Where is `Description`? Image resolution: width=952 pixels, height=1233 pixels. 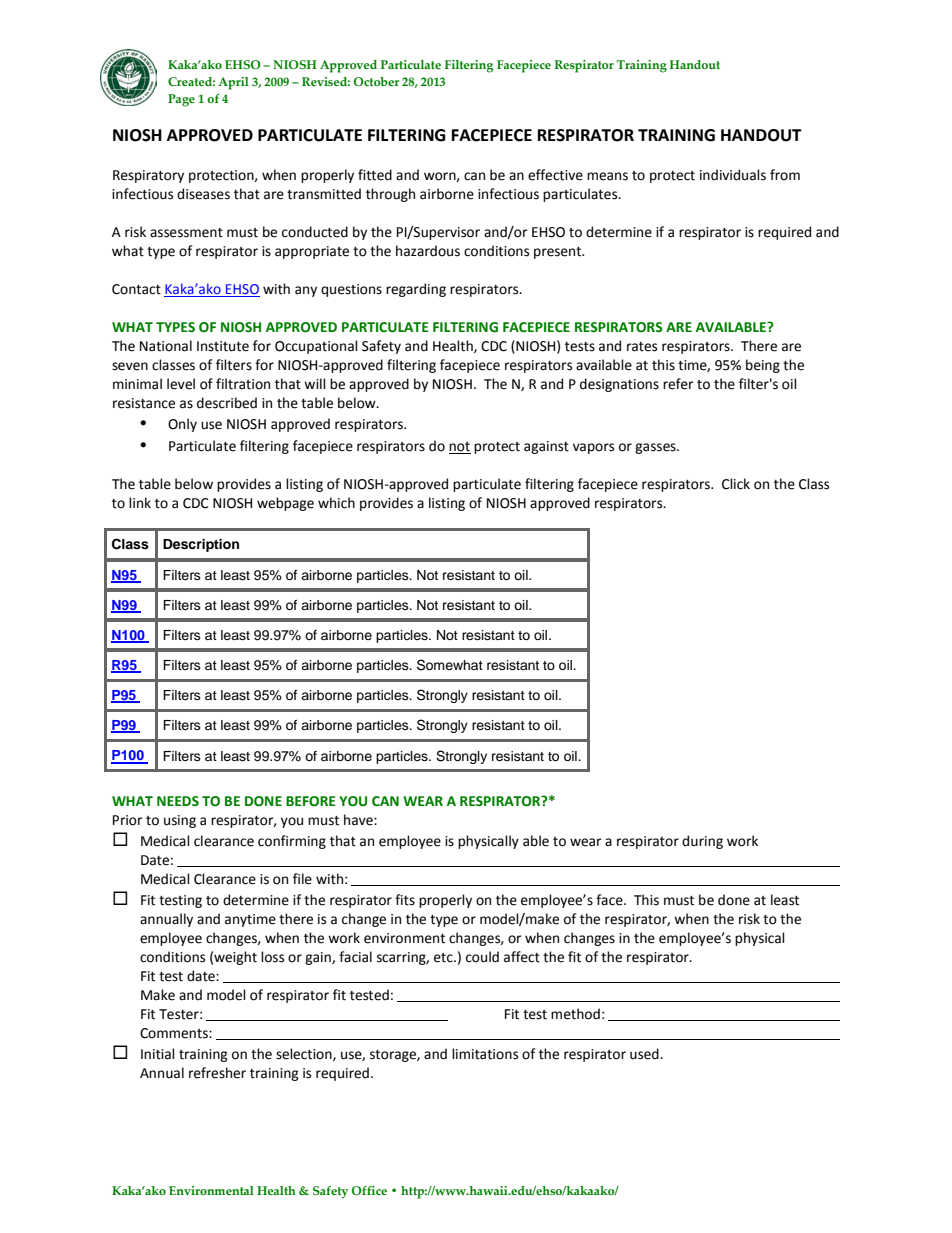
Description is located at coordinates (201, 545).
